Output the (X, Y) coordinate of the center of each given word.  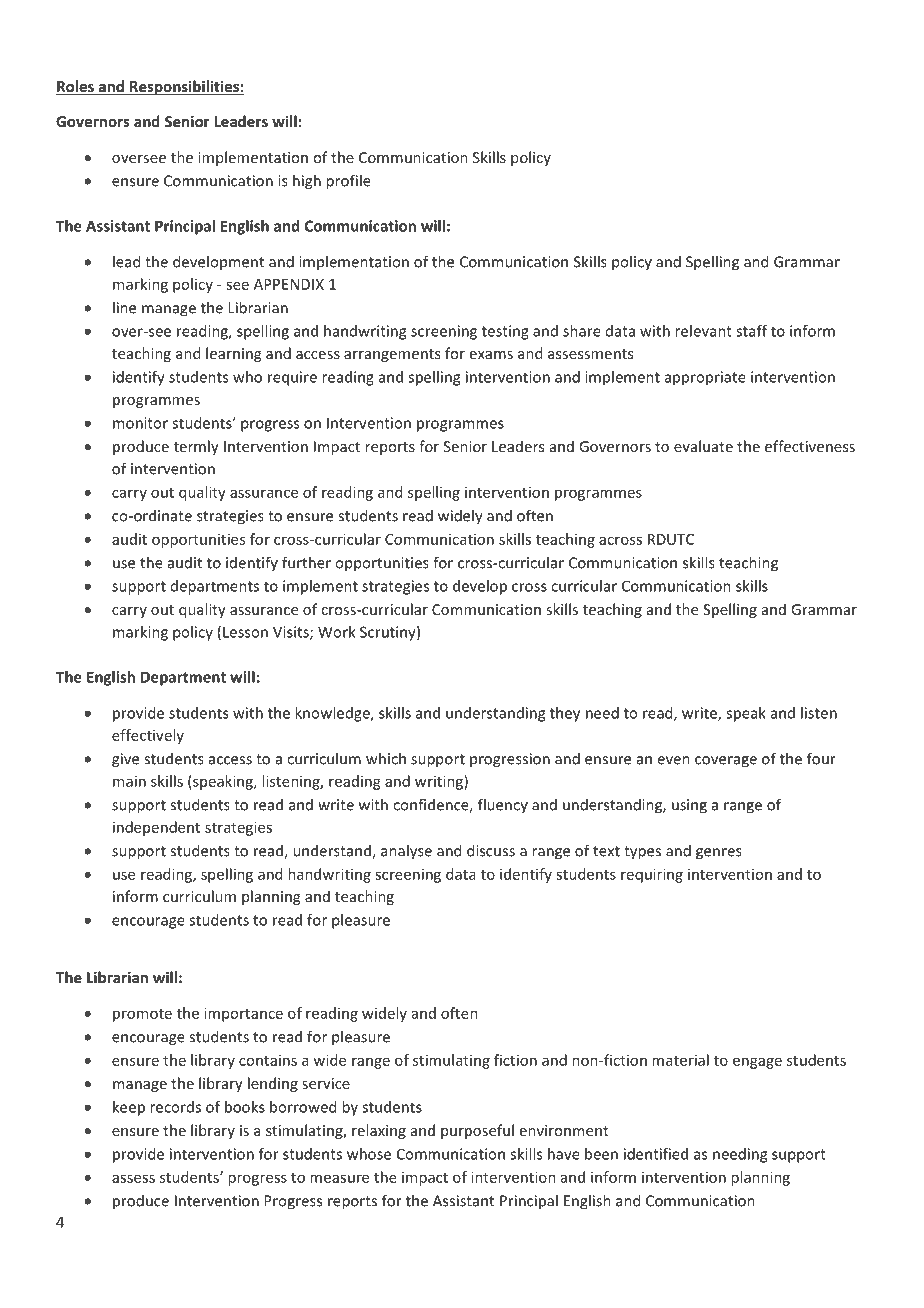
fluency (503, 805)
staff (751, 331)
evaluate (703, 446)
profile (348, 182)
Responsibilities (184, 87)
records (175, 1107)
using (689, 806)
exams (491, 355)
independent (156, 828)
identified (656, 1154)
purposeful (477, 1131)
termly (196, 447)
